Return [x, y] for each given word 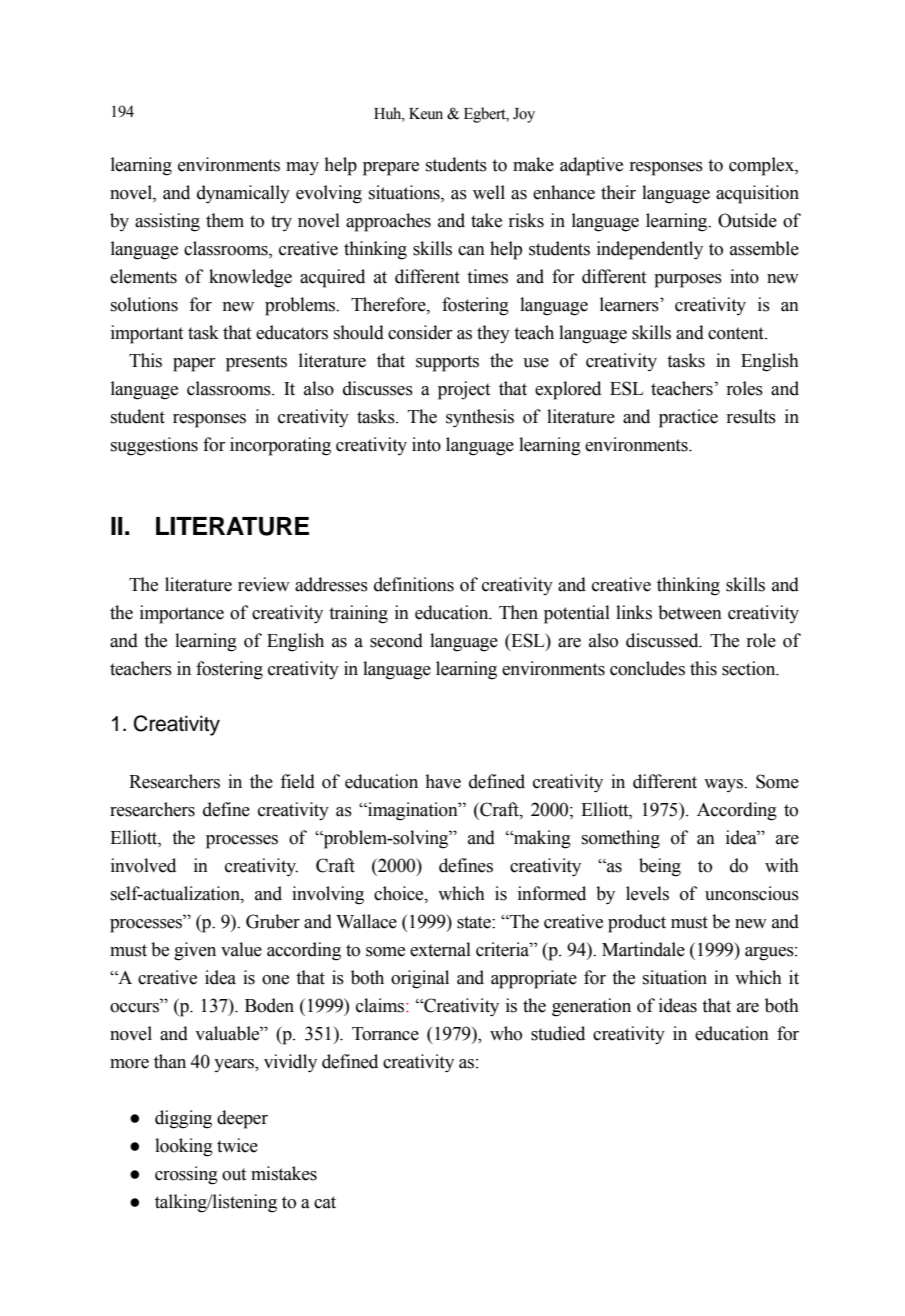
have [443, 781]
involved [143, 865]
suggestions [154, 446]
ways [724, 785]
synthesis [480, 418]
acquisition [757, 194]
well [489, 192]
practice [688, 418]
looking [184, 1147]
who [506, 1033]
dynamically [243, 194]
